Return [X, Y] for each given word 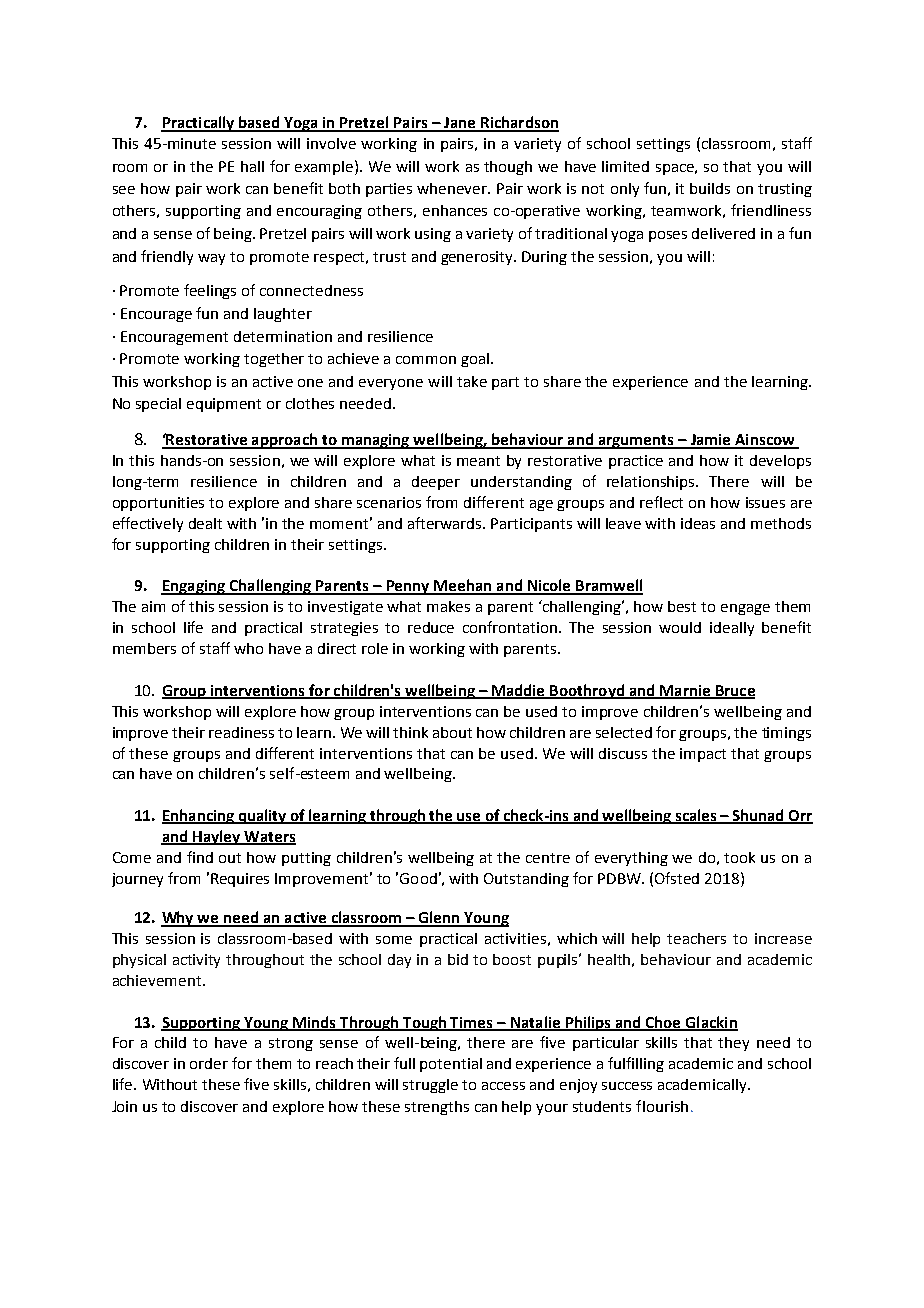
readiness [241, 732]
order [209, 1063]
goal [475, 360]
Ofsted [677, 878]
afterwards [446, 523]
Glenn [439, 918]
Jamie [710, 441]
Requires [240, 880]
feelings [210, 291]
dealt [205, 523]
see [124, 190]
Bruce [734, 691]
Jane [460, 124]
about [452, 732]
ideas [698, 523]
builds [710, 188]
